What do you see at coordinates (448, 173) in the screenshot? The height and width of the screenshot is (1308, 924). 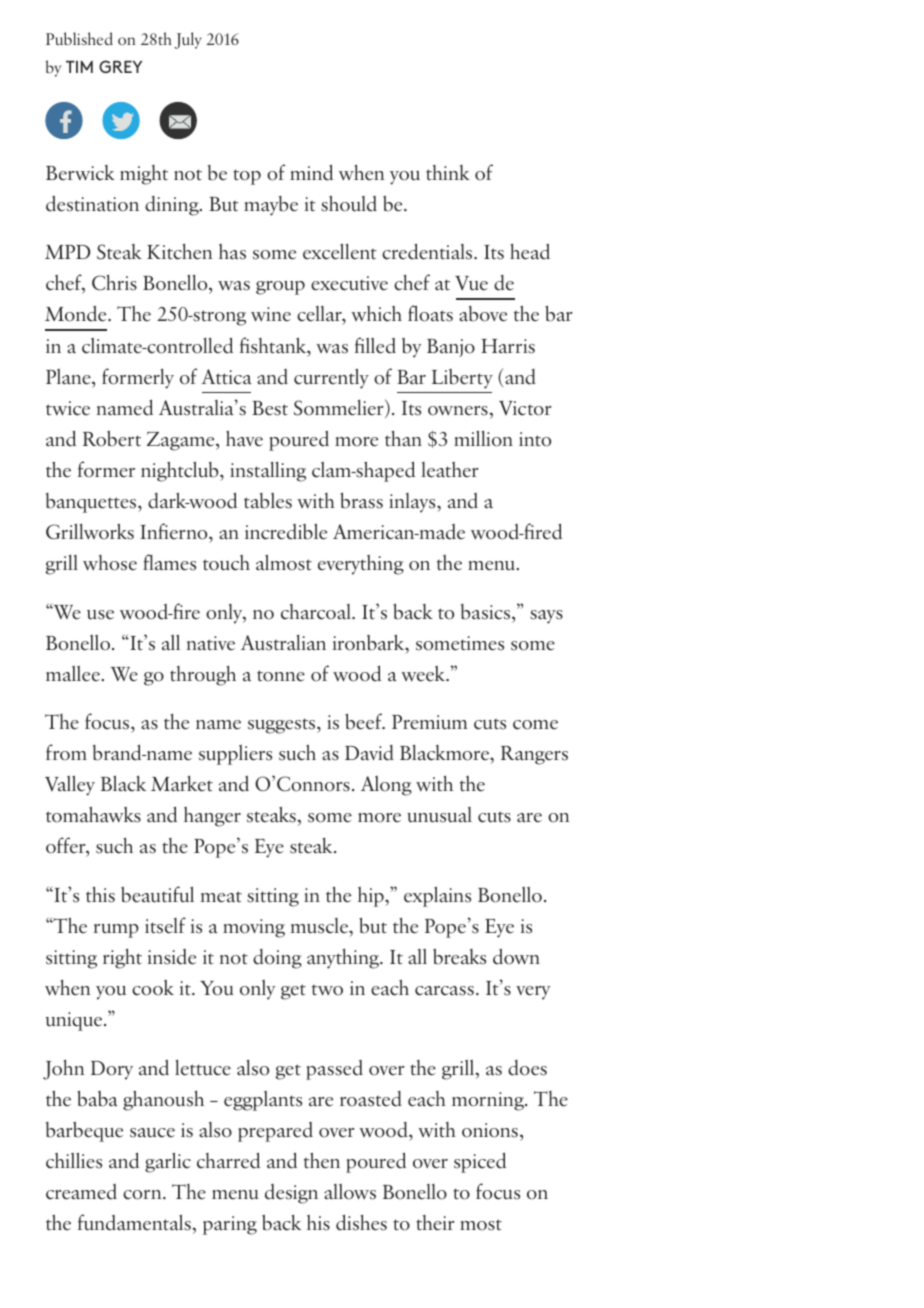 I see `think` at bounding box center [448, 173].
